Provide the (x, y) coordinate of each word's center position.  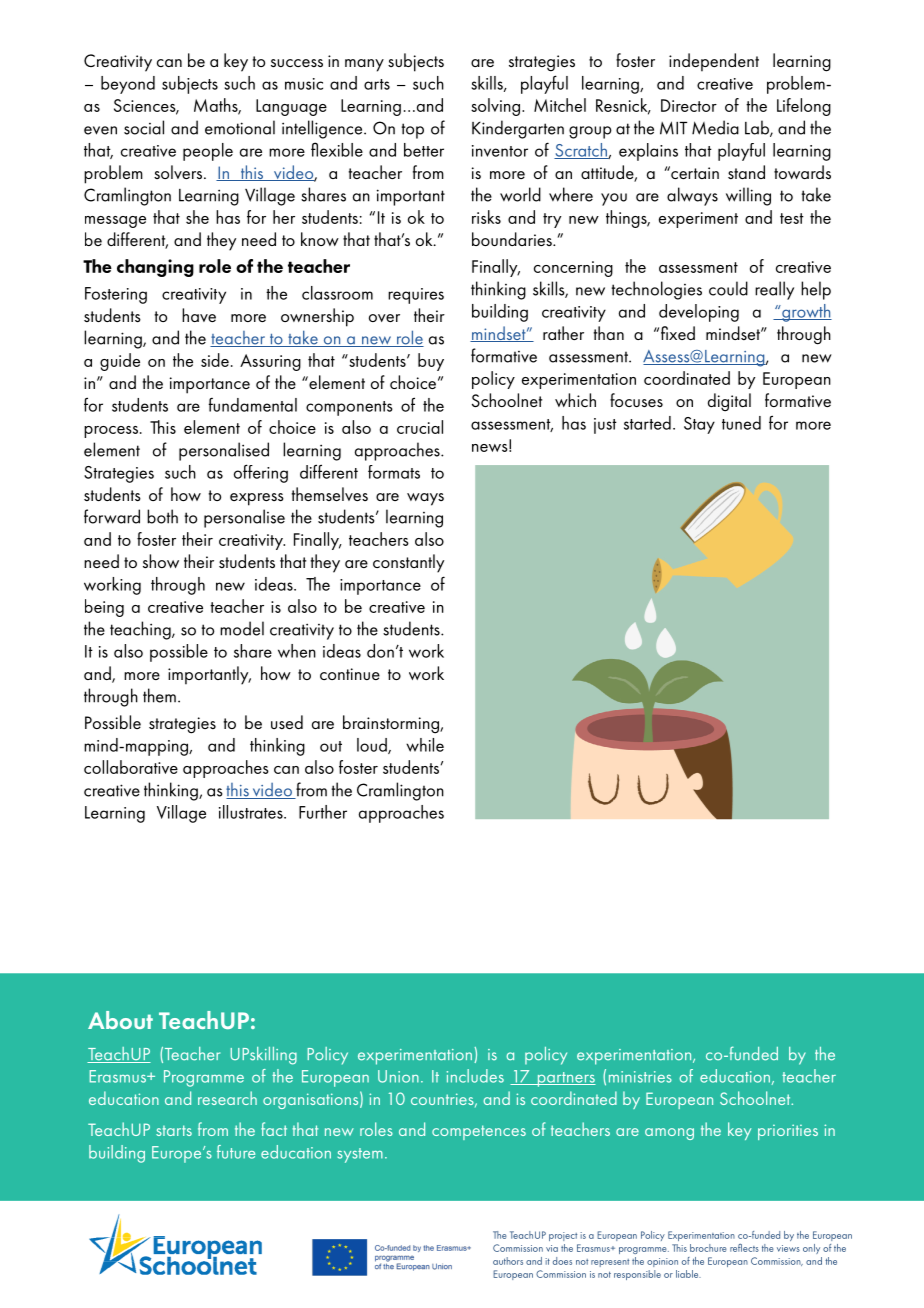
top (412, 131)
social (144, 127)
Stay (699, 425)
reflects (744, 1248)
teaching (141, 630)
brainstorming (392, 724)
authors (508, 1261)
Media (715, 127)
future (236, 1152)
